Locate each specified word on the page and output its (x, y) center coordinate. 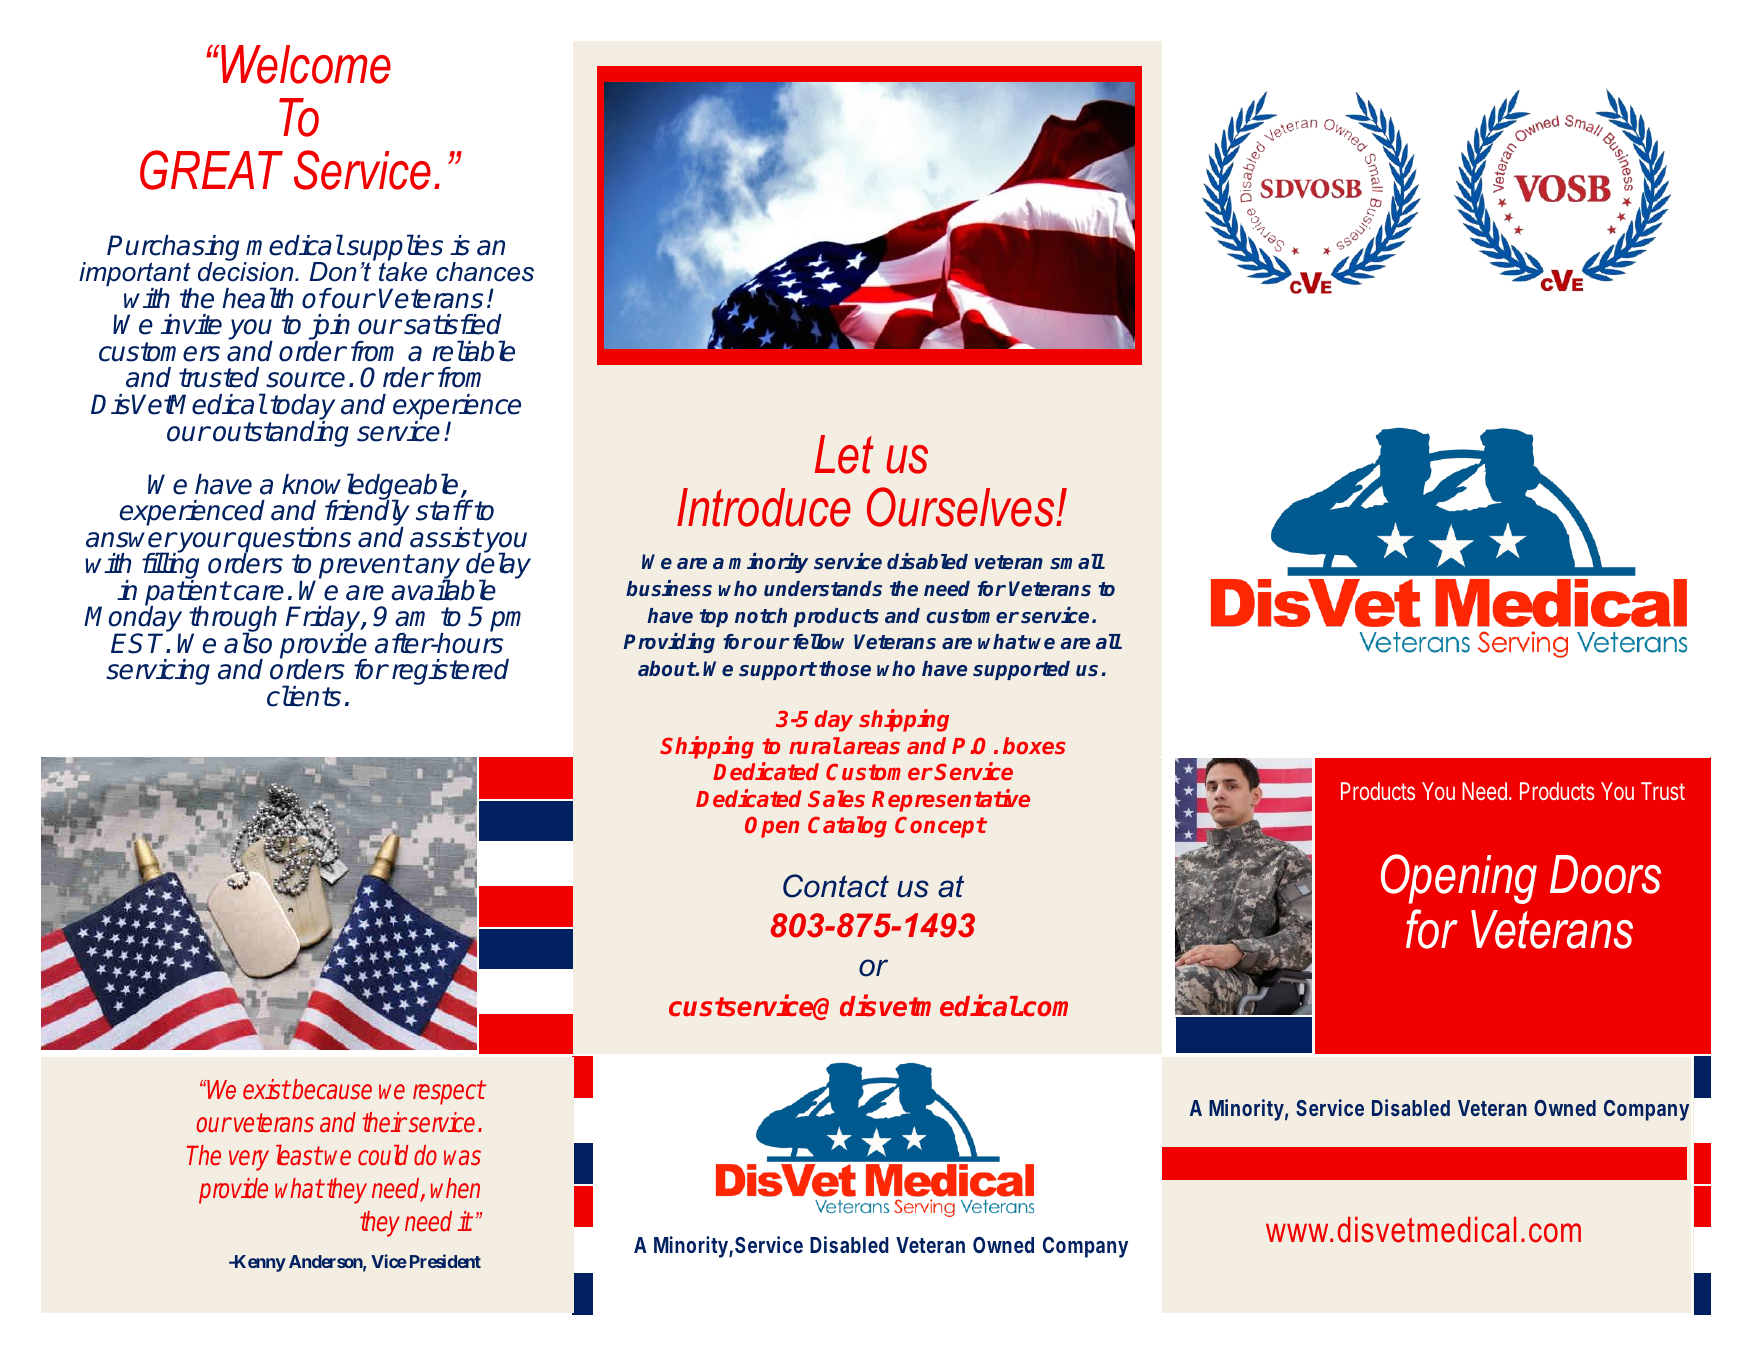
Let (844, 454)
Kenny (259, 1263)
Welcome (306, 64)
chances (485, 272)
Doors (1605, 874)
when (455, 1188)
